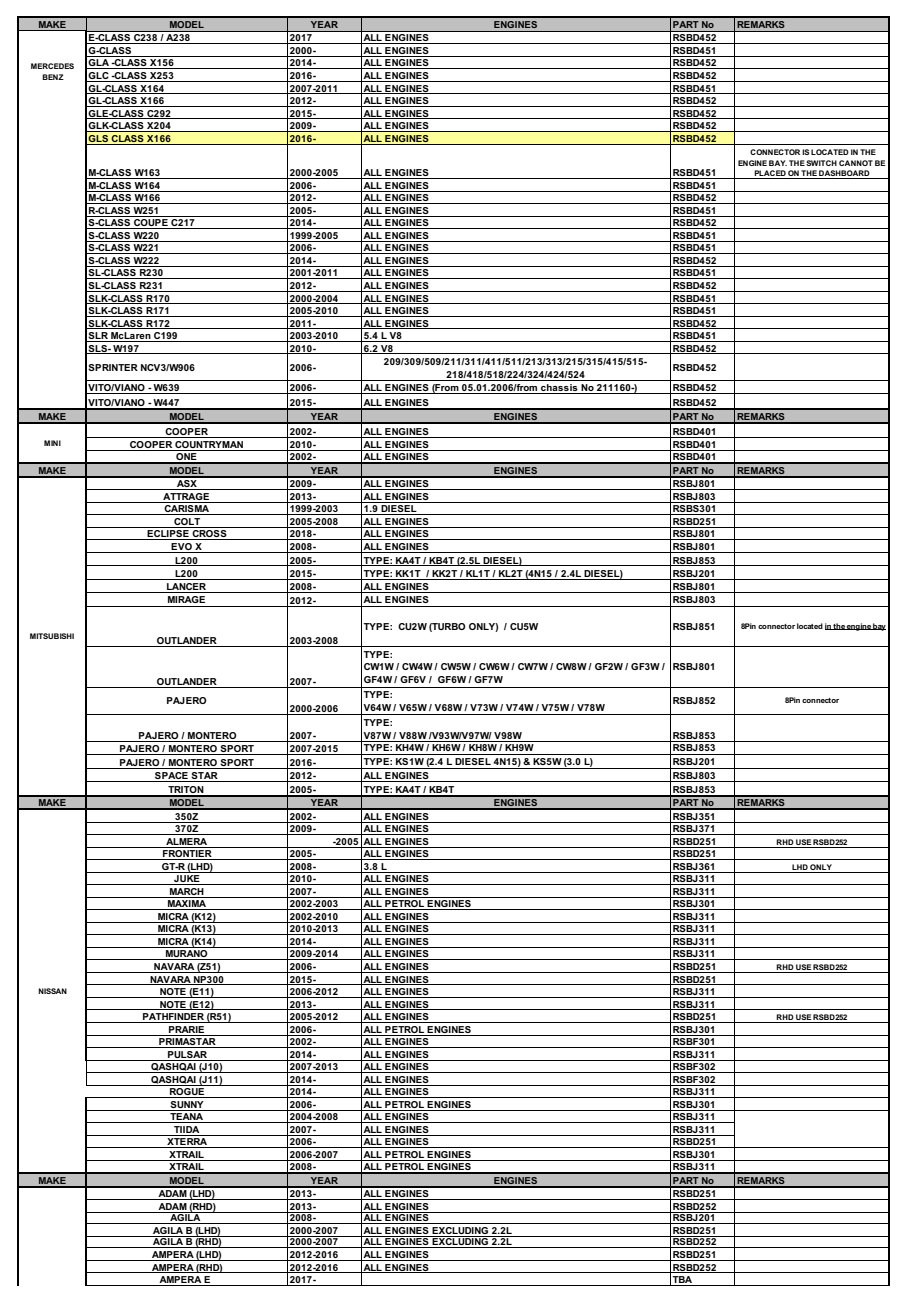 The height and width of the page is (1308, 924). I want to click on FRONTIER, so click(187, 855).
